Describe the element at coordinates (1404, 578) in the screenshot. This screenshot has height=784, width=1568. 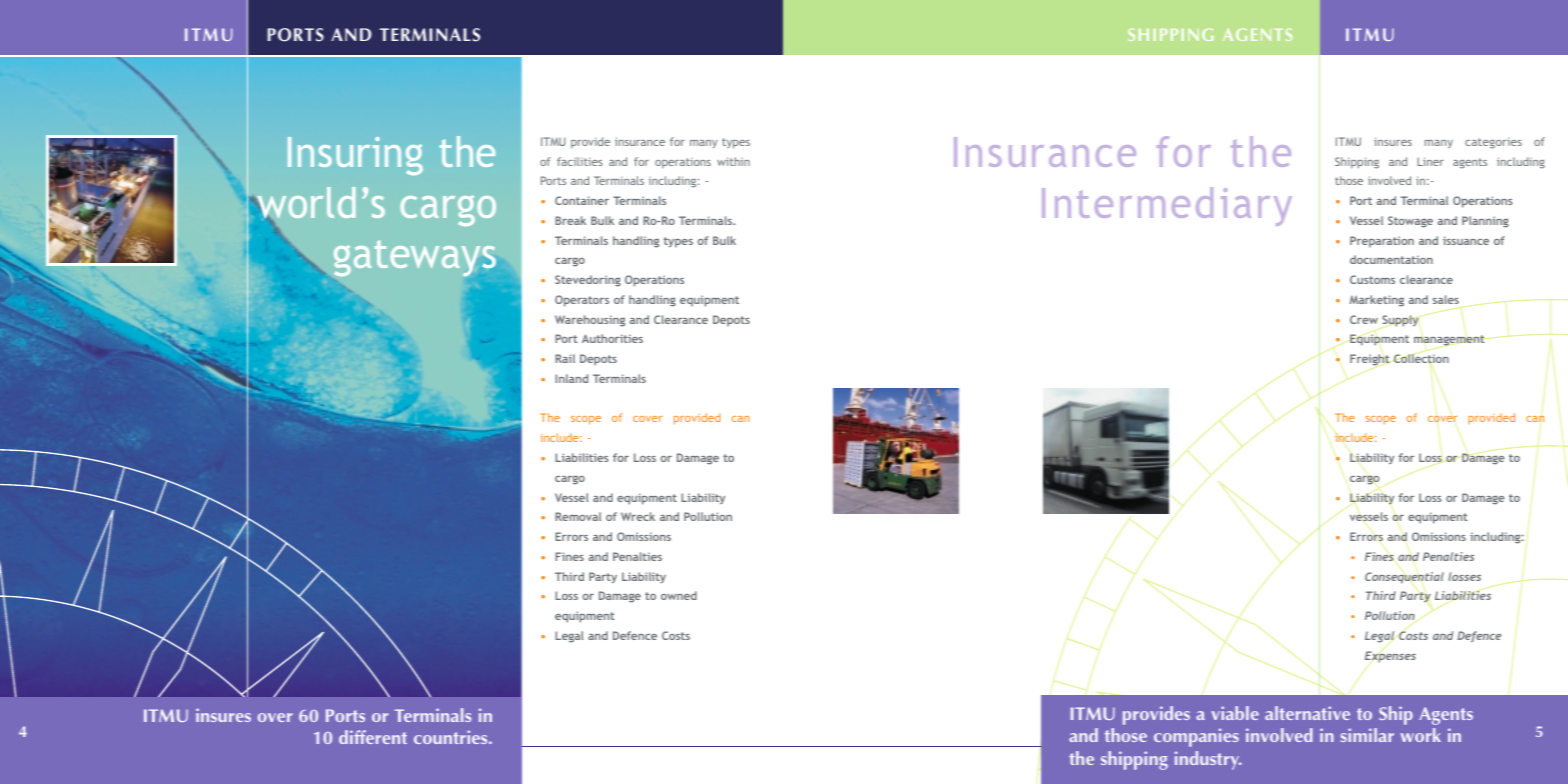
I see `Consequential` at that location.
